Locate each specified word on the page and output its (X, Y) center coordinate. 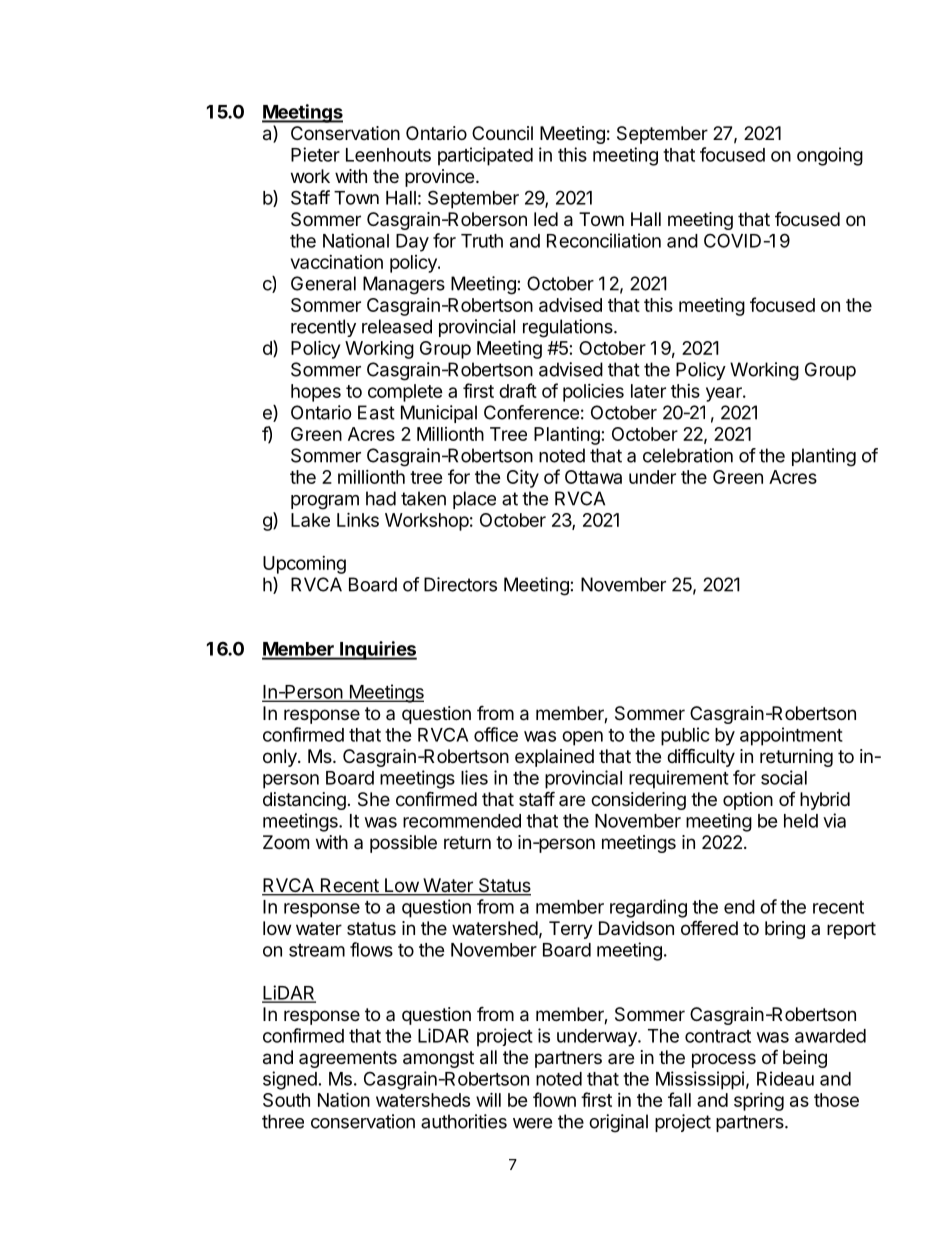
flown (554, 1099)
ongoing (830, 156)
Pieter (315, 154)
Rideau (785, 1078)
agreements (348, 1059)
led (546, 219)
